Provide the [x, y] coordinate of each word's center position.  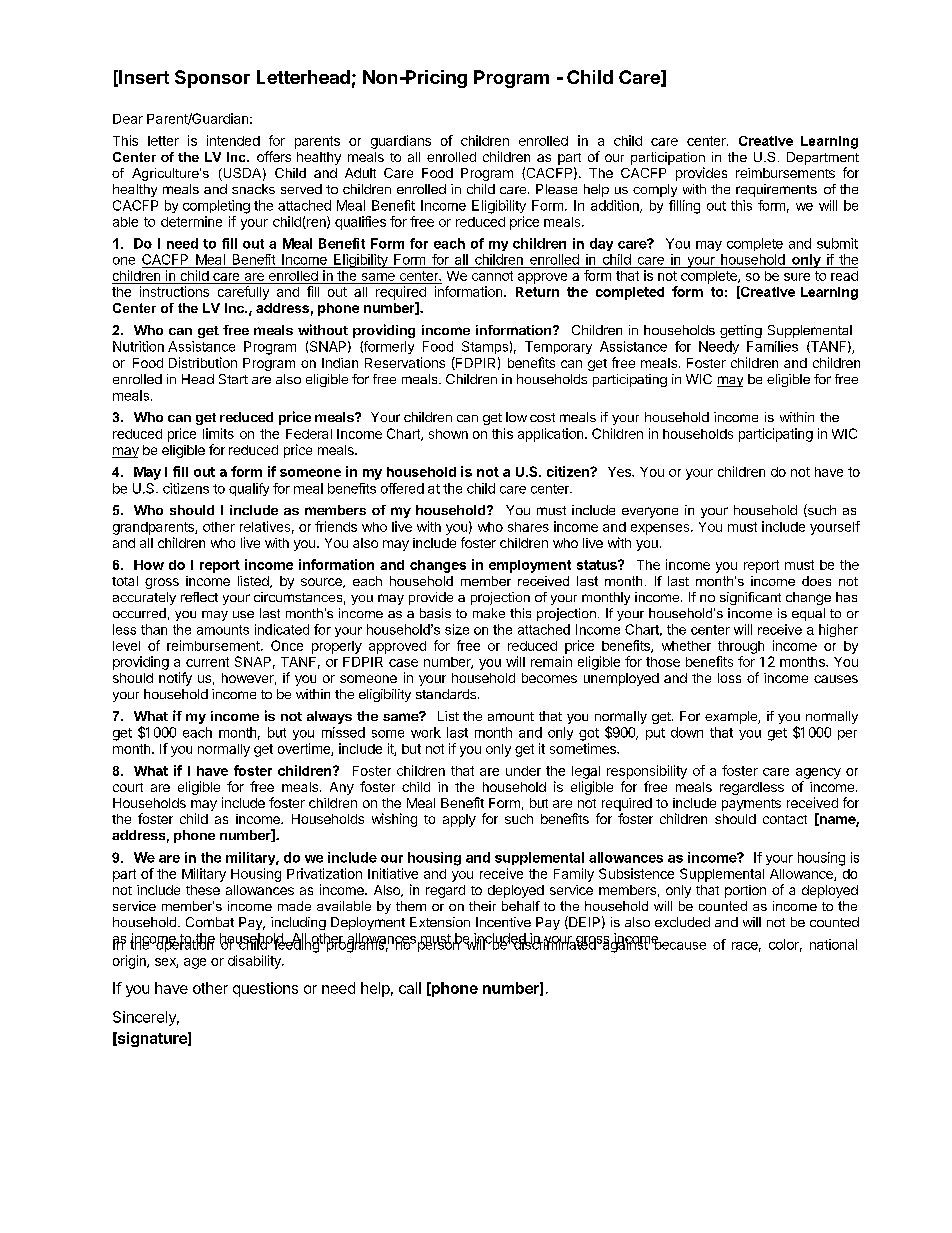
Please [556, 189]
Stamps [485, 347]
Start [233, 379]
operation [184, 944]
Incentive [503, 922]
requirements [776, 190]
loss [729, 678]
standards [446, 694]
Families [772, 346]
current [207, 662]
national [833, 944]
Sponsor [212, 79]
